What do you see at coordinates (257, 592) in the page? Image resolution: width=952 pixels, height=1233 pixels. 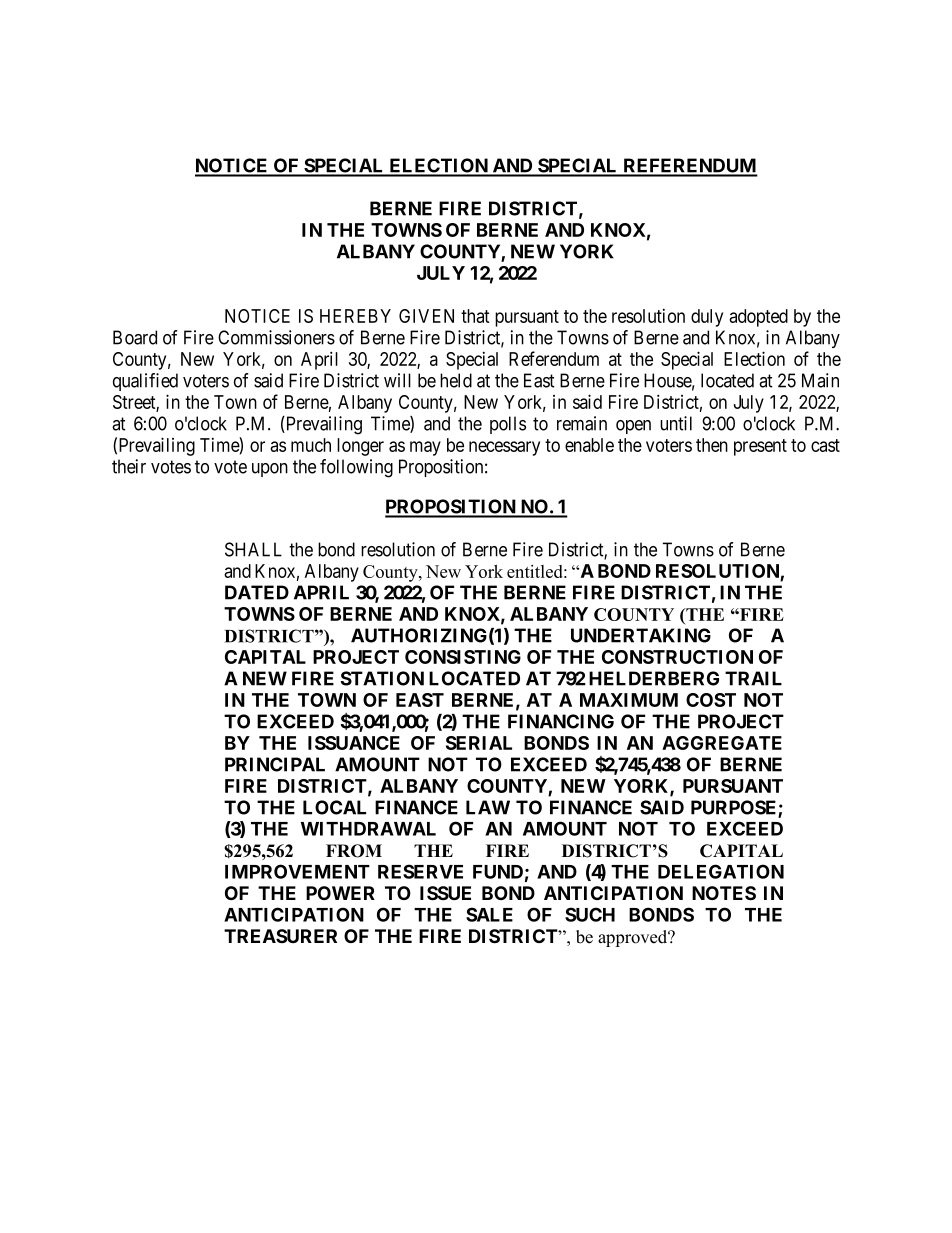 I see `DATED` at bounding box center [257, 592].
